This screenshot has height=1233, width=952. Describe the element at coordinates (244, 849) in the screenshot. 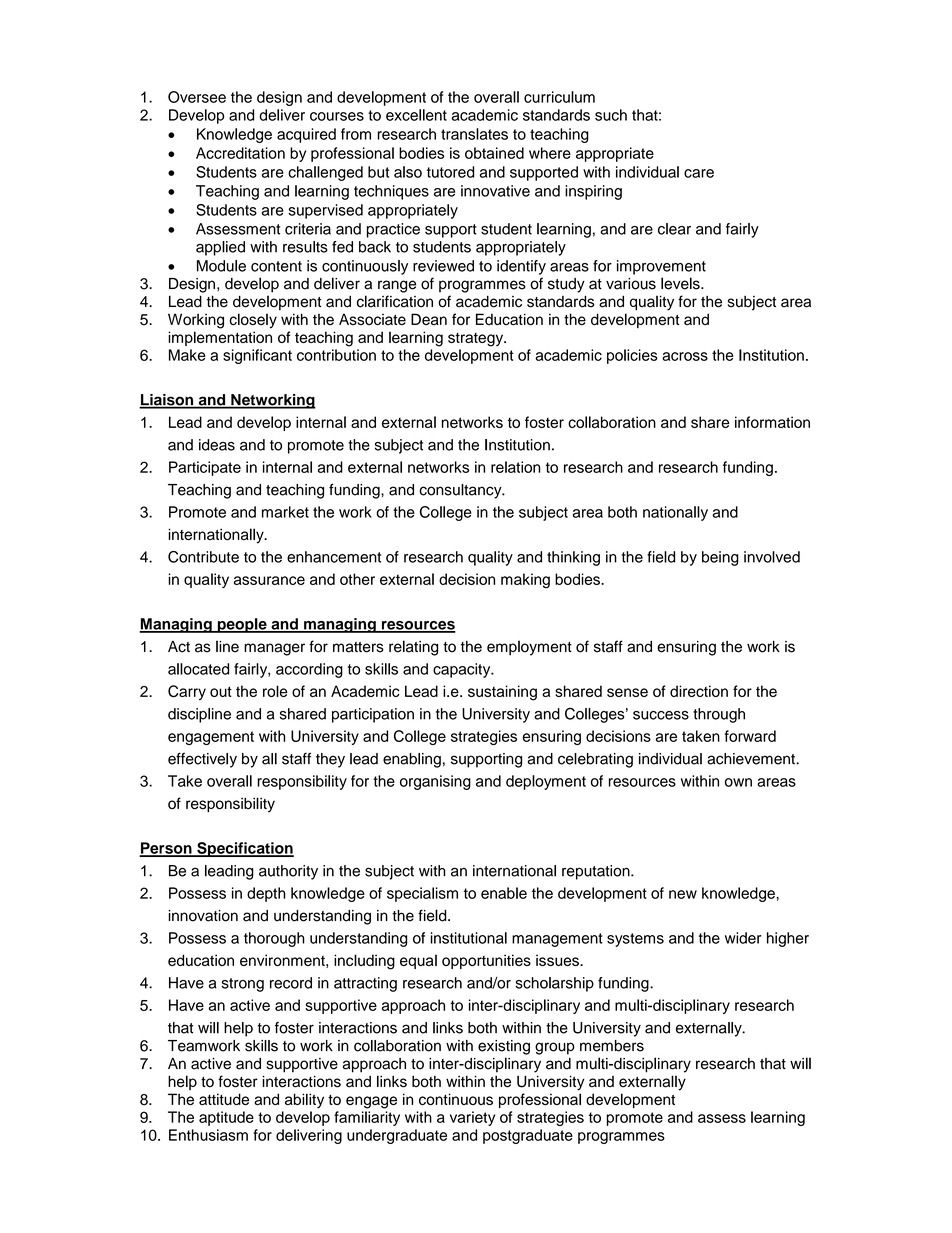

I see `Specification` at that location.
